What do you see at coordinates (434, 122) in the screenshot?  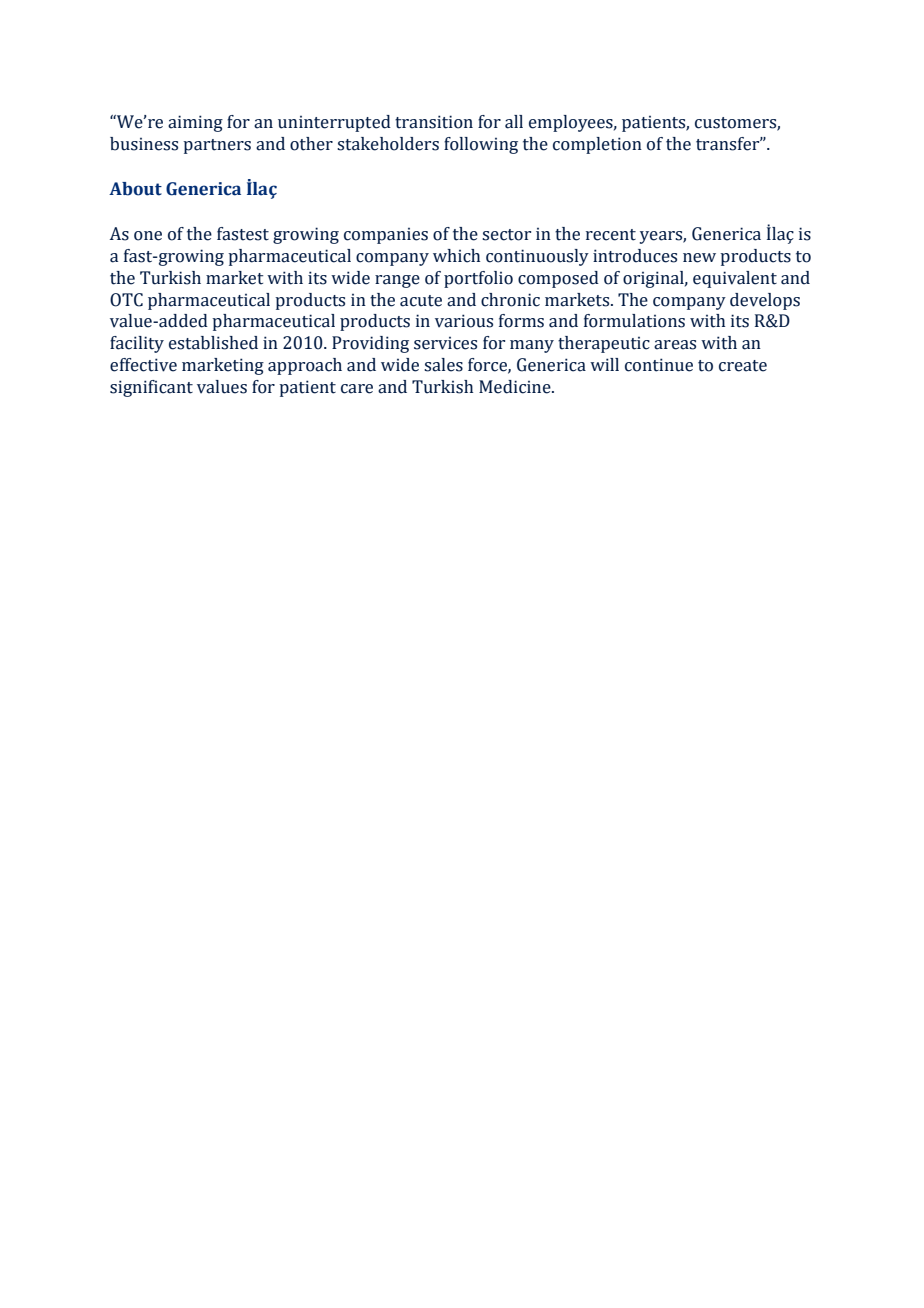 I see `transition` at bounding box center [434, 122].
